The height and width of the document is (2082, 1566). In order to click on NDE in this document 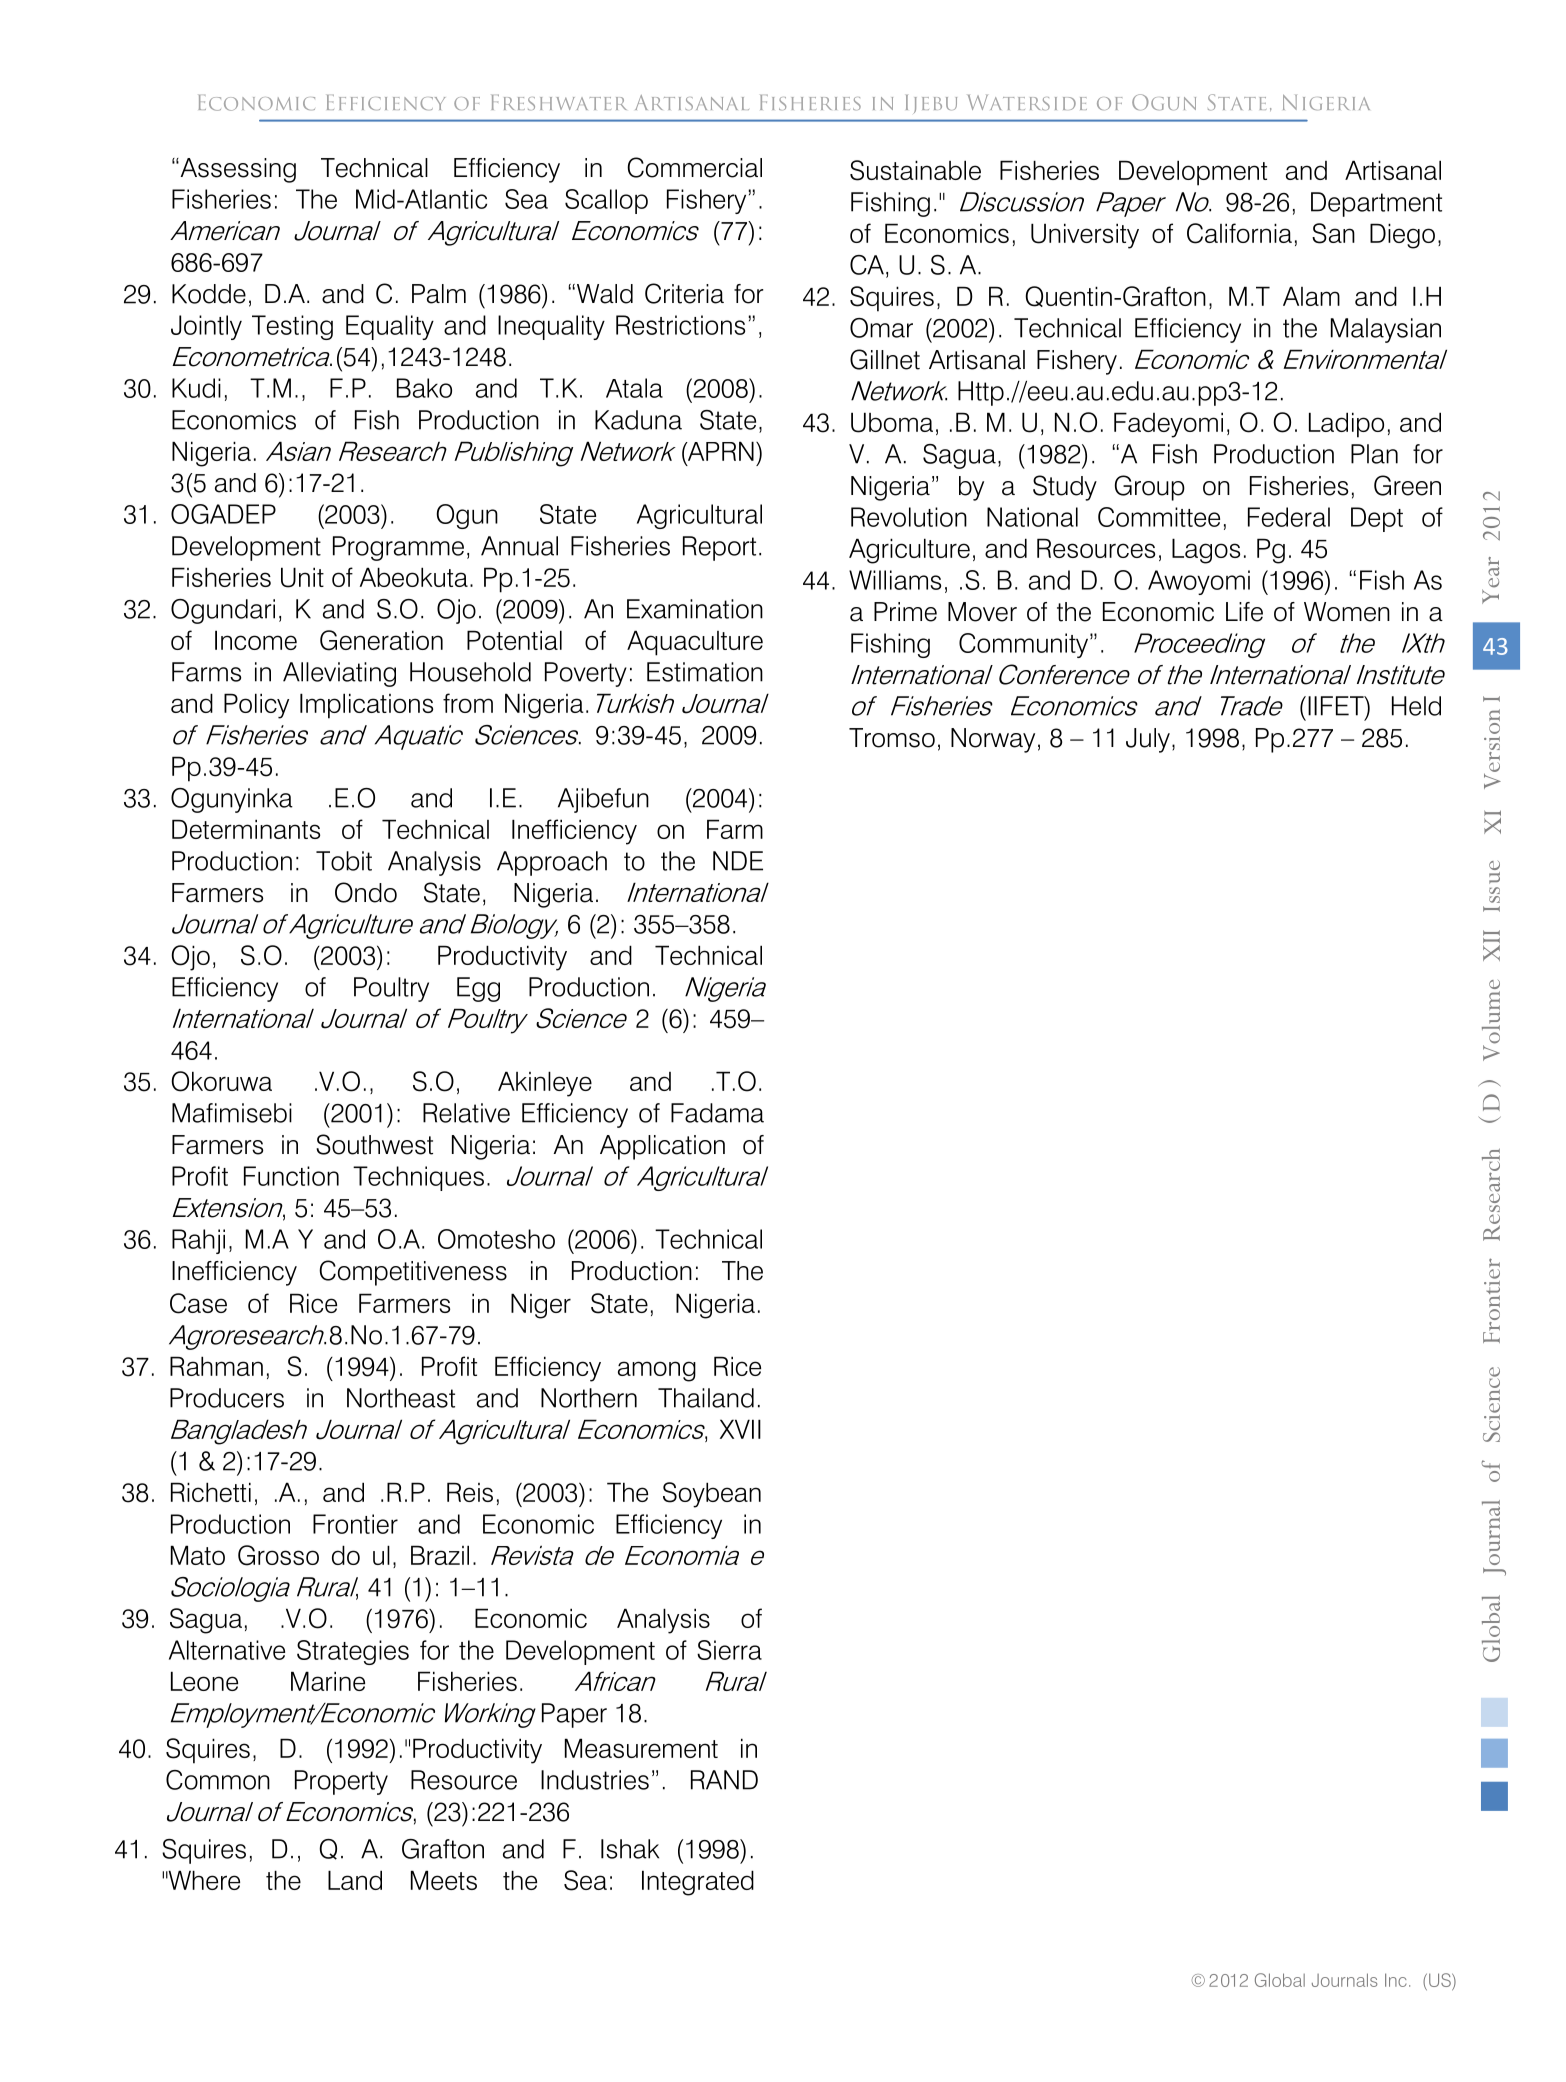, I will do `click(738, 861)`.
